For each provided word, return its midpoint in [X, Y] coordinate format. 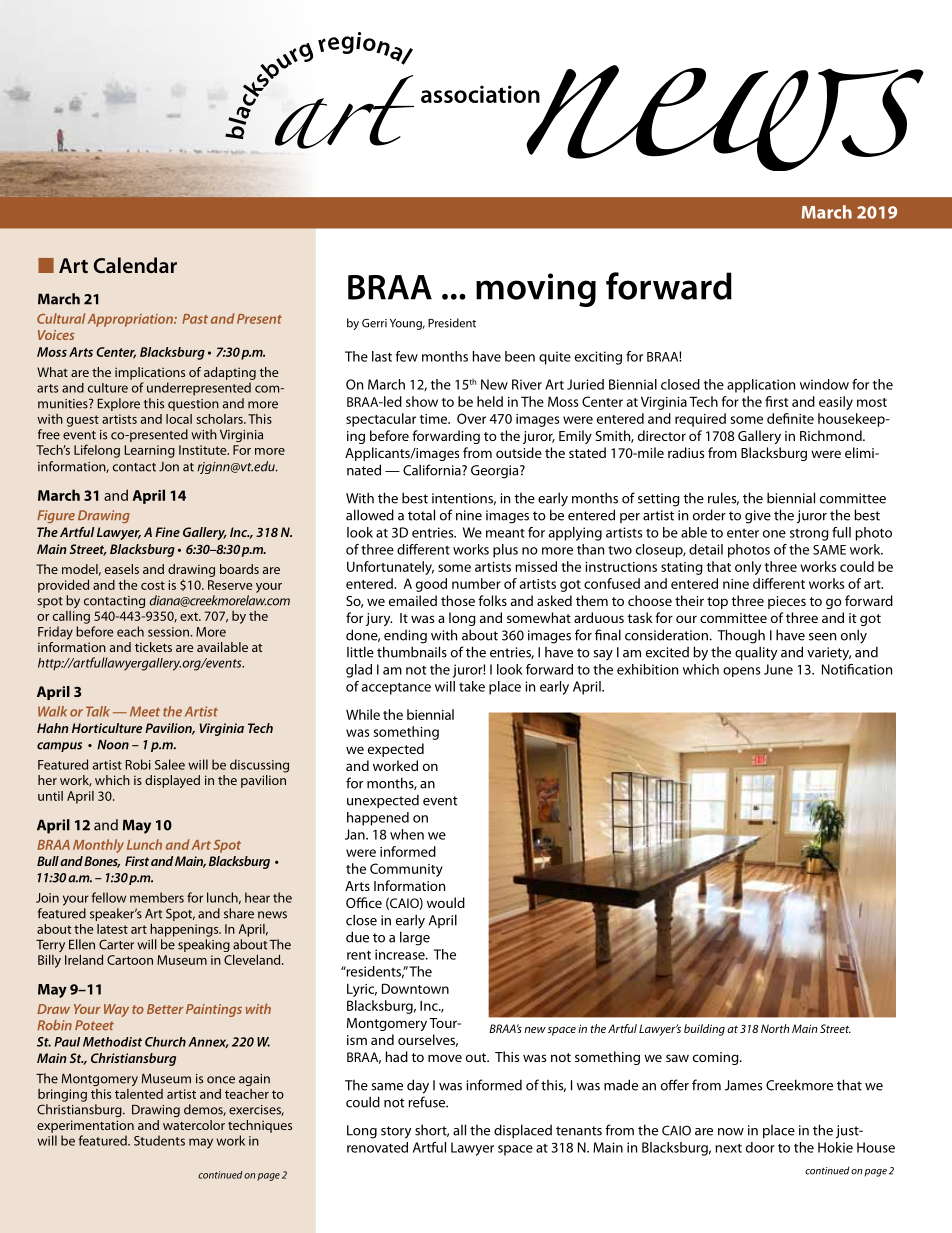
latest [112, 929]
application [761, 386]
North [775, 1028]
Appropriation [131, 320]
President [452, 323]
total [421, 515]
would [446, 902]
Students [159, 1140]
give [758, 517]
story [396, 1132]
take [472, 686]
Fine [167, 532]
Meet [145, 711]
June [778, 669]
